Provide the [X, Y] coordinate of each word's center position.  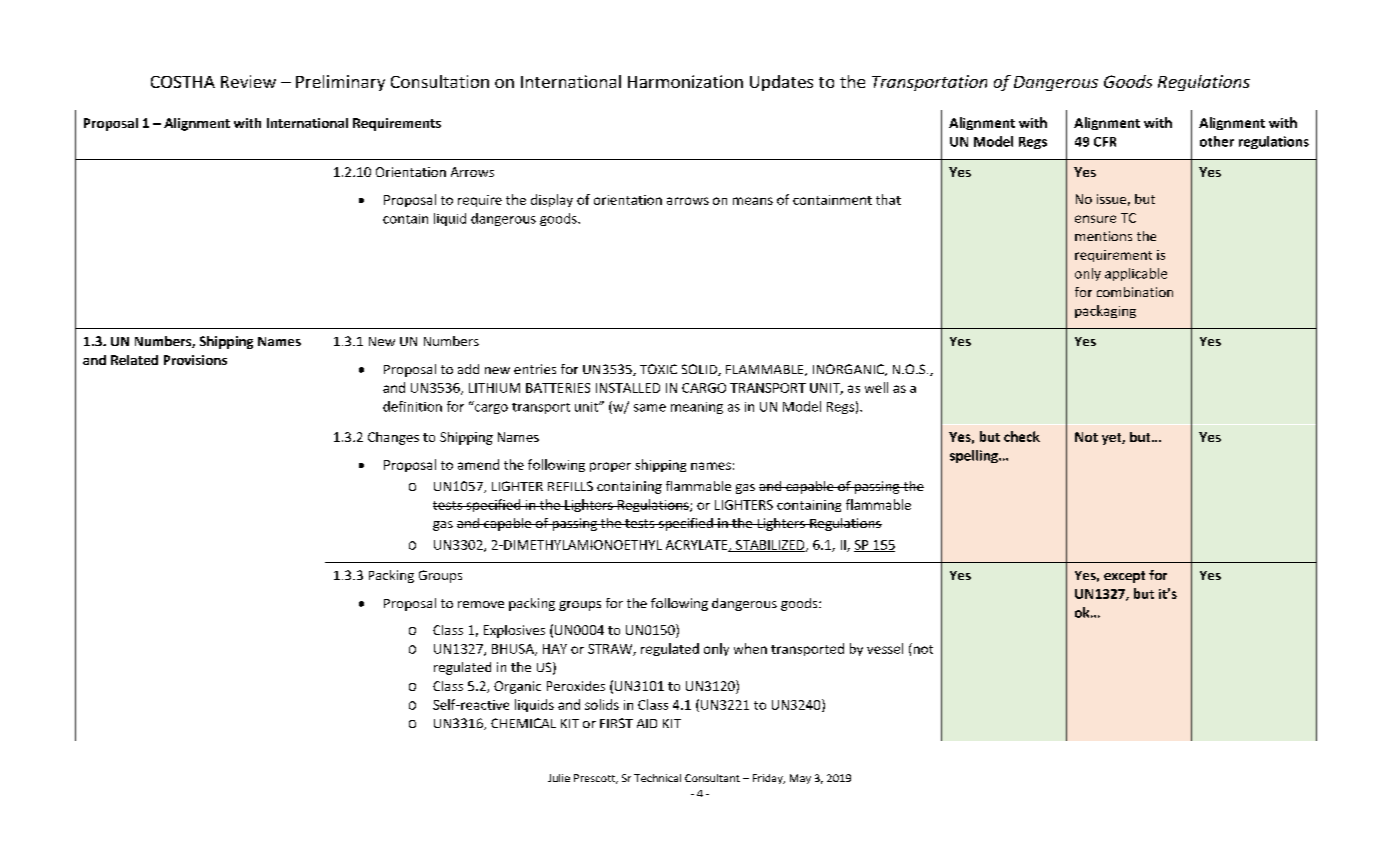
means [753, 201]
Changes [393, 438]
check [1022, 436]
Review [248, 81]
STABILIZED [770, 546]
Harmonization [685, 81]
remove [481, 604]
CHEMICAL [523, 723]
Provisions [195, 360]
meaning [697, 408]
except [1124, 577]
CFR [1105, 142]
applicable [1136, 274]
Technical [657, 778]
